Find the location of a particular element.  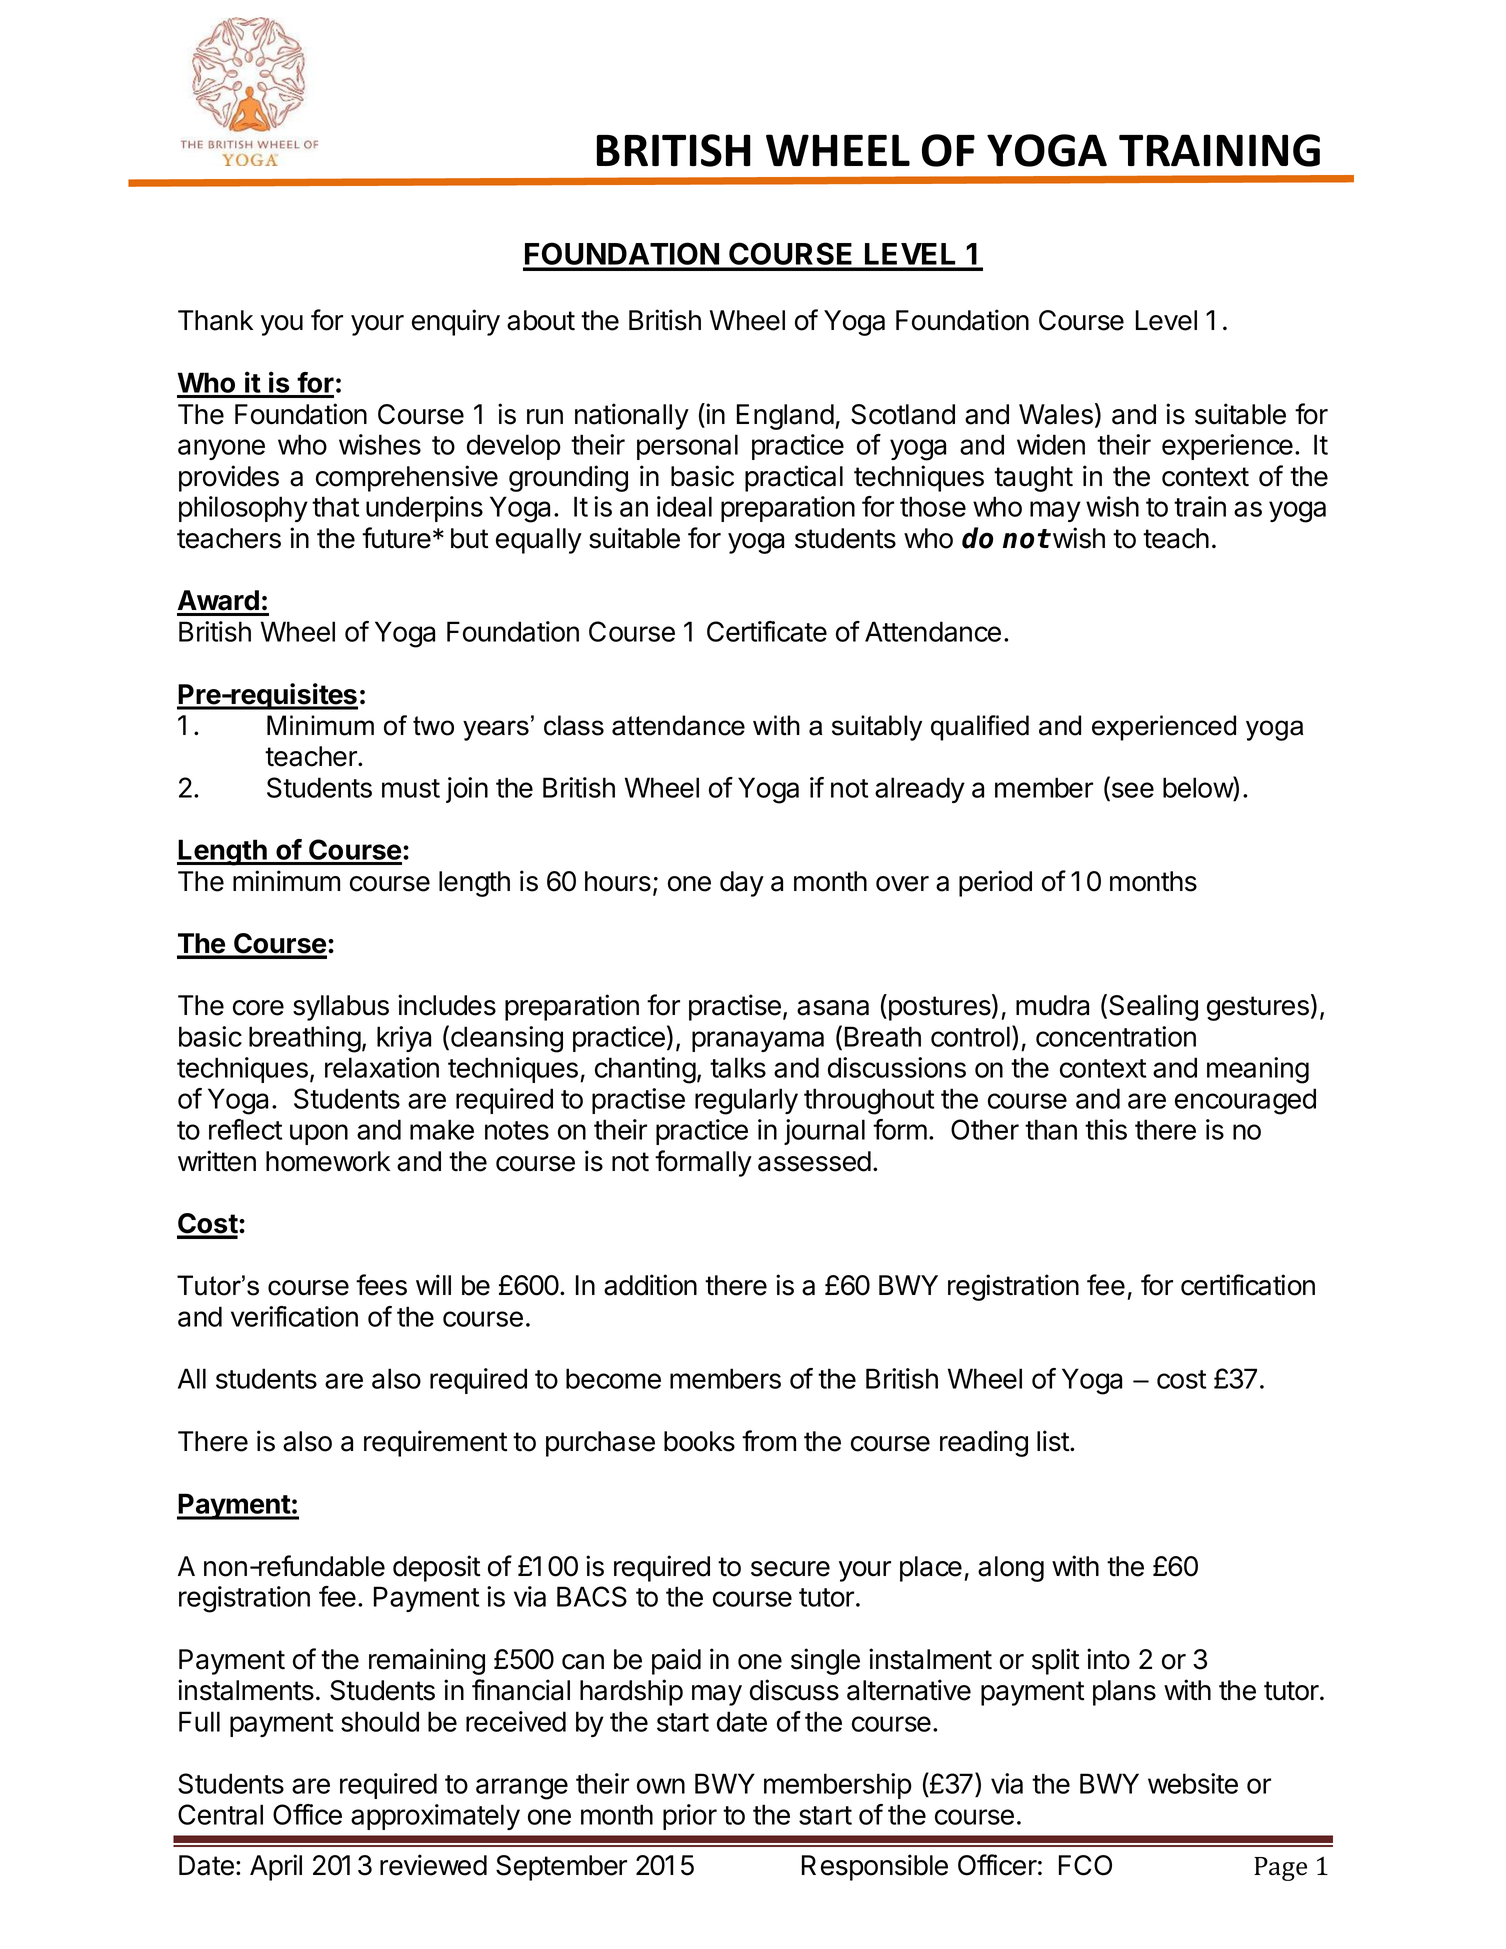

Wales is located at coordinates (1056, 414).
